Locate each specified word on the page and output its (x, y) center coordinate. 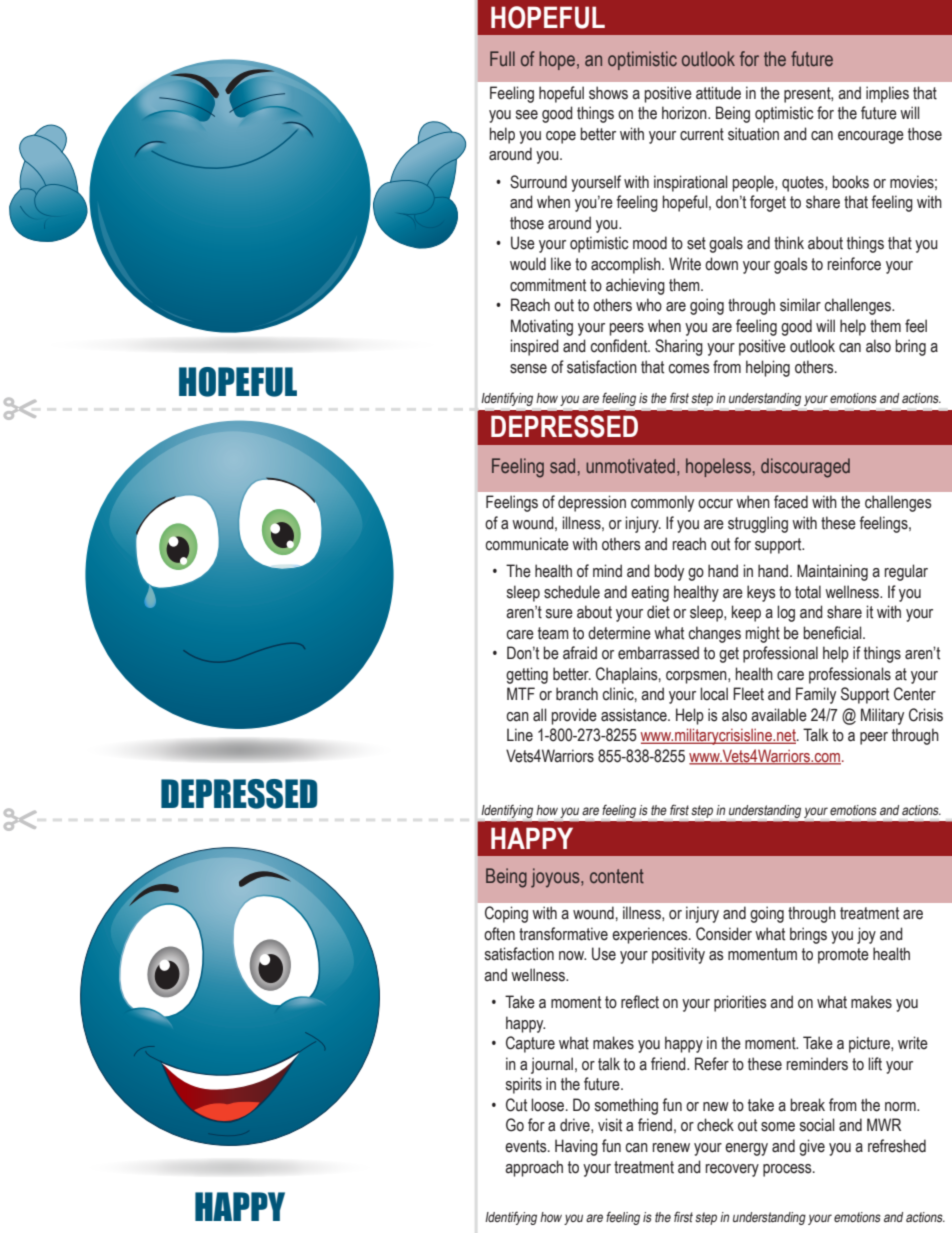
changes (714, 634)
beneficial (833, 633)
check (715, 1125)
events (527, 1146)
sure (559, 614)
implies (887, 94)
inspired (535, 347)
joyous (556, 878)
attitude (718, 93)
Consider (724, 934)
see (527, 115)
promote (843, 956)
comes (689, 369)
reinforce (854, 264)
